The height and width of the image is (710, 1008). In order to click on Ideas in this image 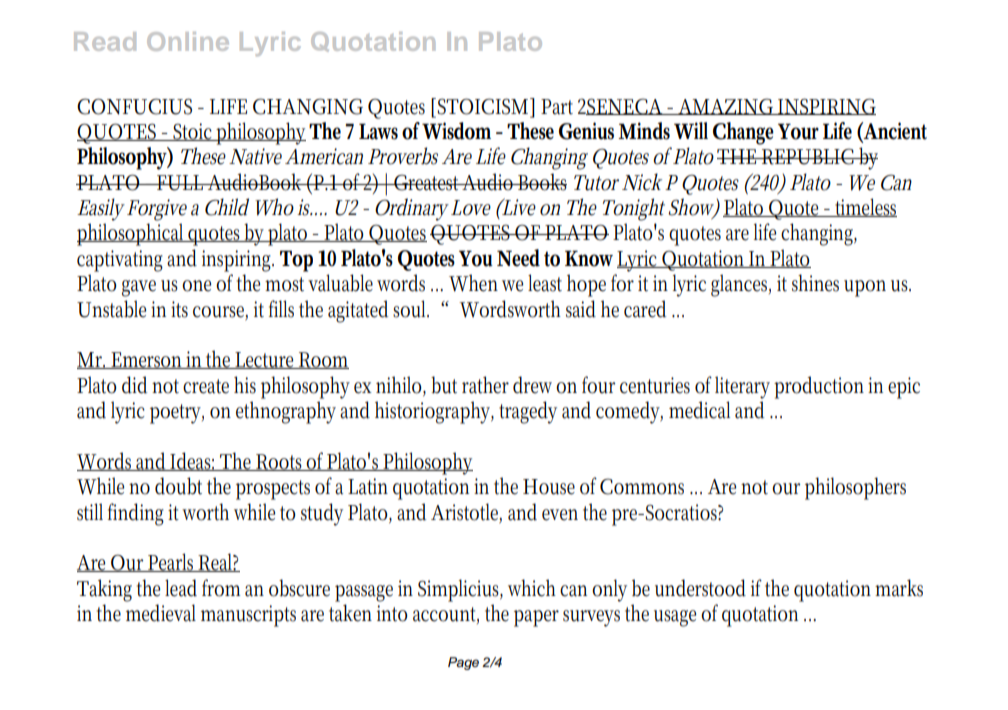, I will do `click(192, 461)`.
